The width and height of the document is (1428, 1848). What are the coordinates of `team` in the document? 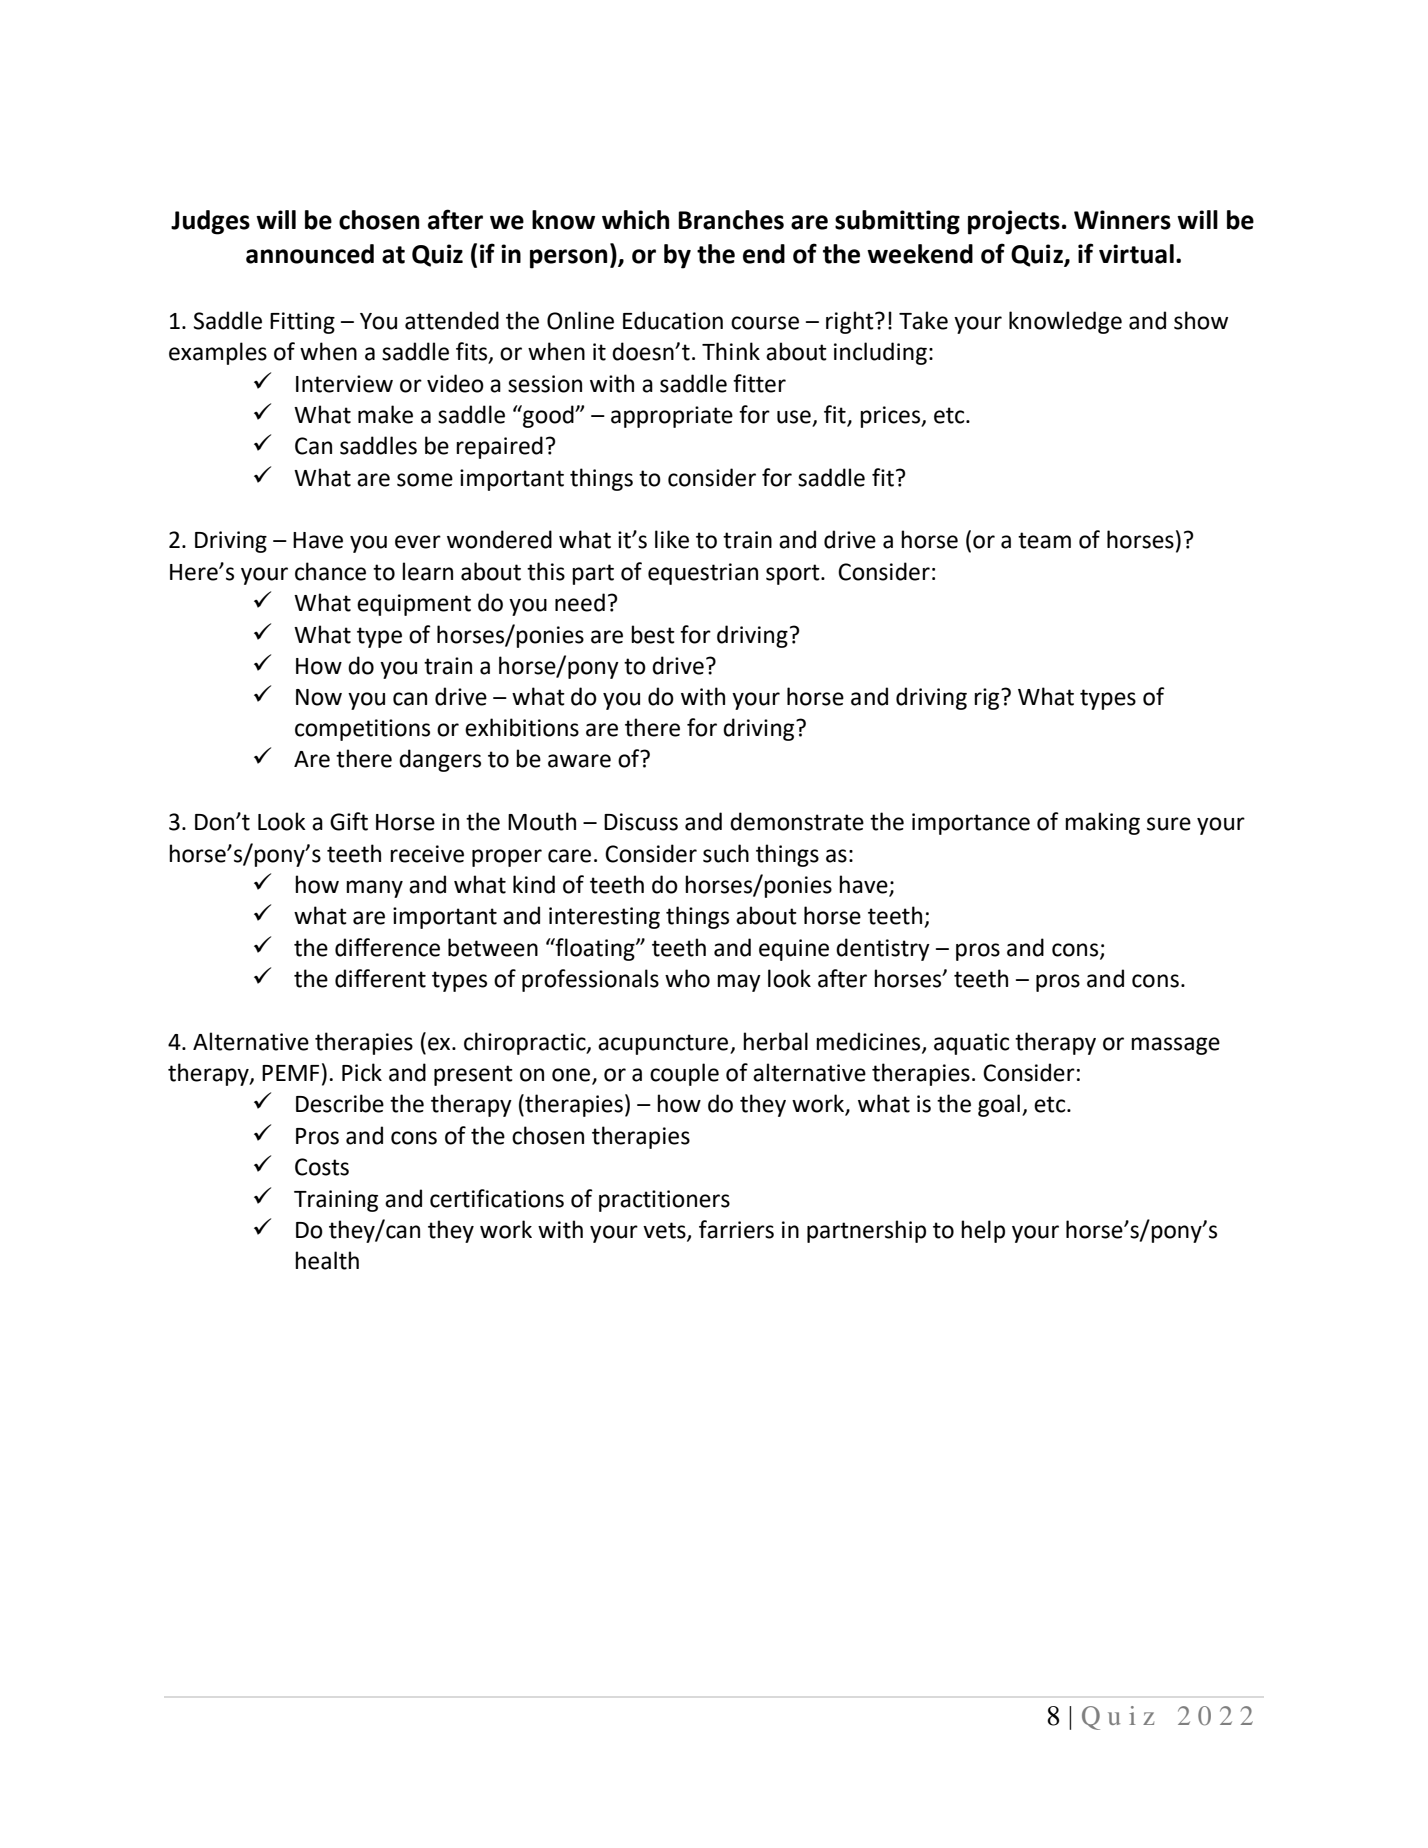 It's located at (1044, 540).
